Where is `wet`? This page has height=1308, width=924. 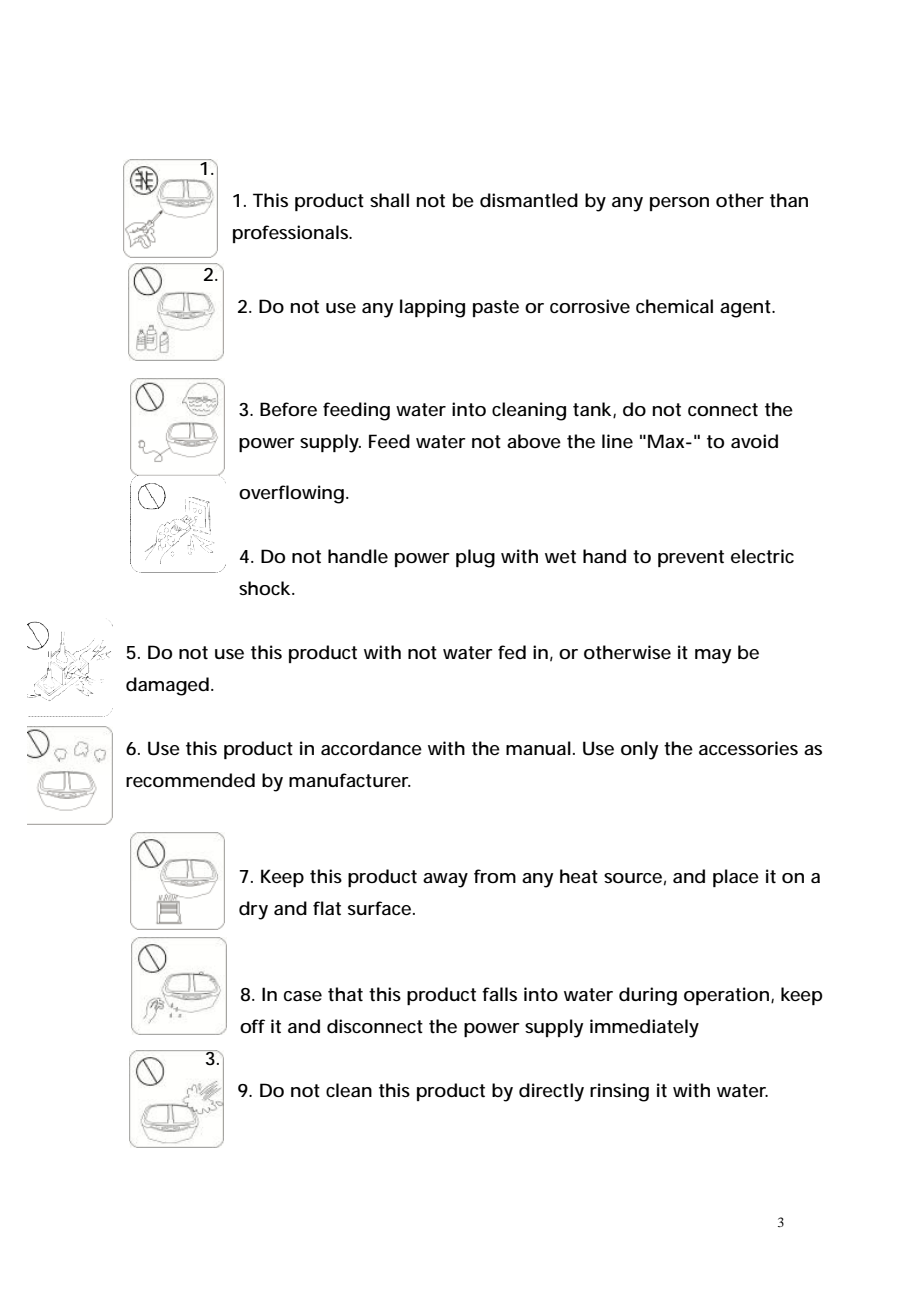 wet is located at coordinates (560, 557).
